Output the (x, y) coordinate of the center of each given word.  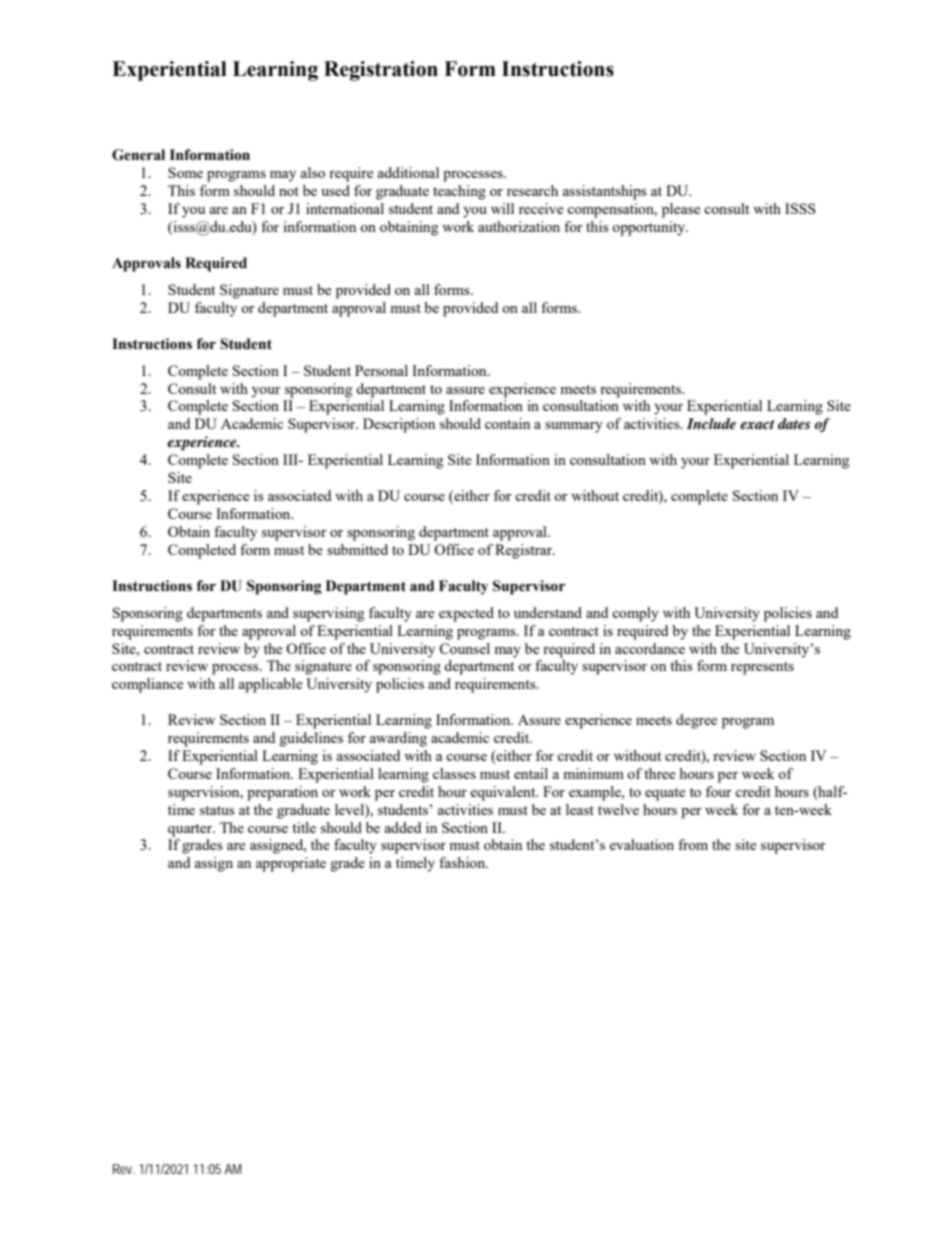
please (681, 210)
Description (399, 425)
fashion (463, 862)
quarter (191, 830)
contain (507, 423)
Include (711, 423)
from (693, 844)
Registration (381, 71)
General (138, 155)
